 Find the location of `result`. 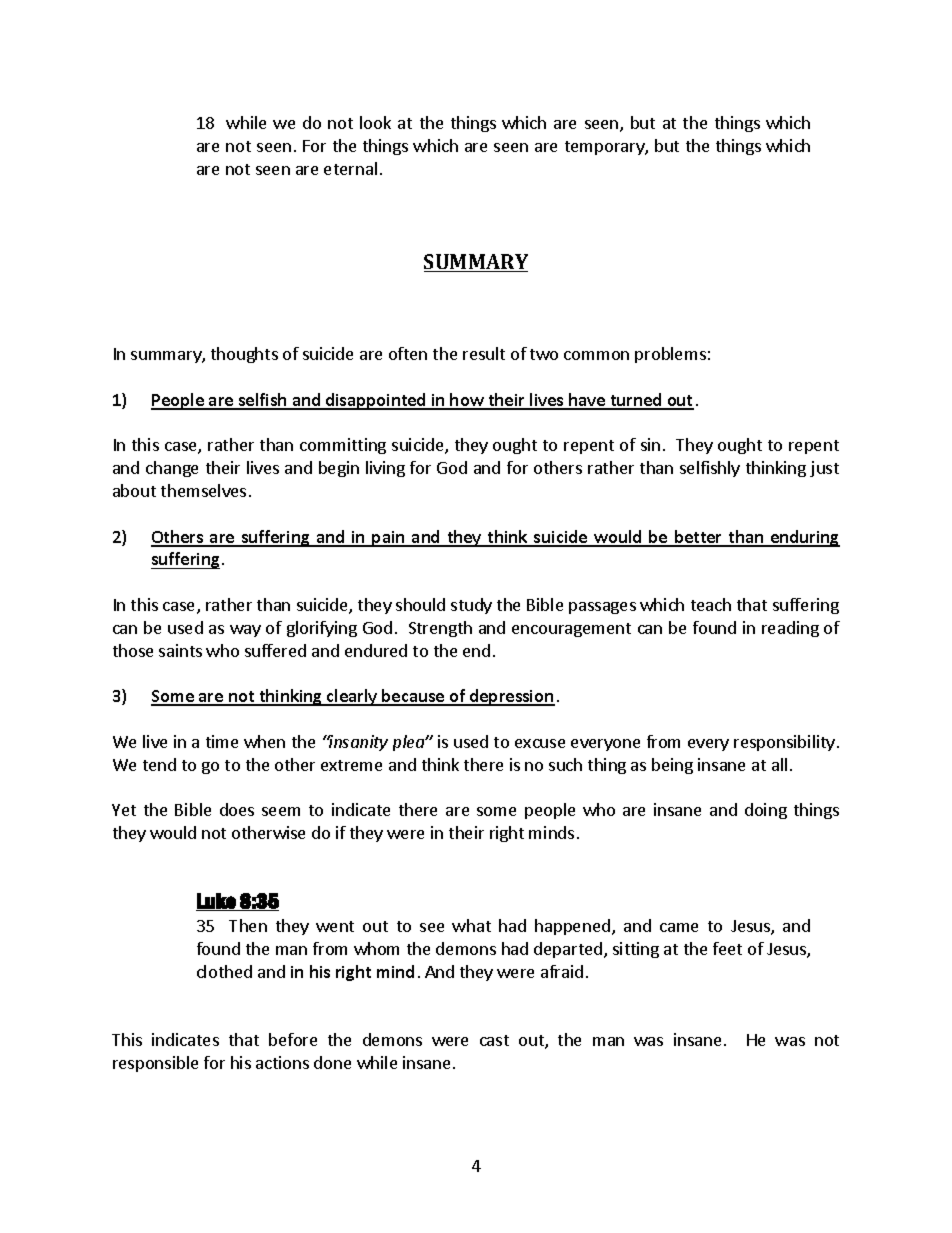

result is located at coordinates (484, 353).
